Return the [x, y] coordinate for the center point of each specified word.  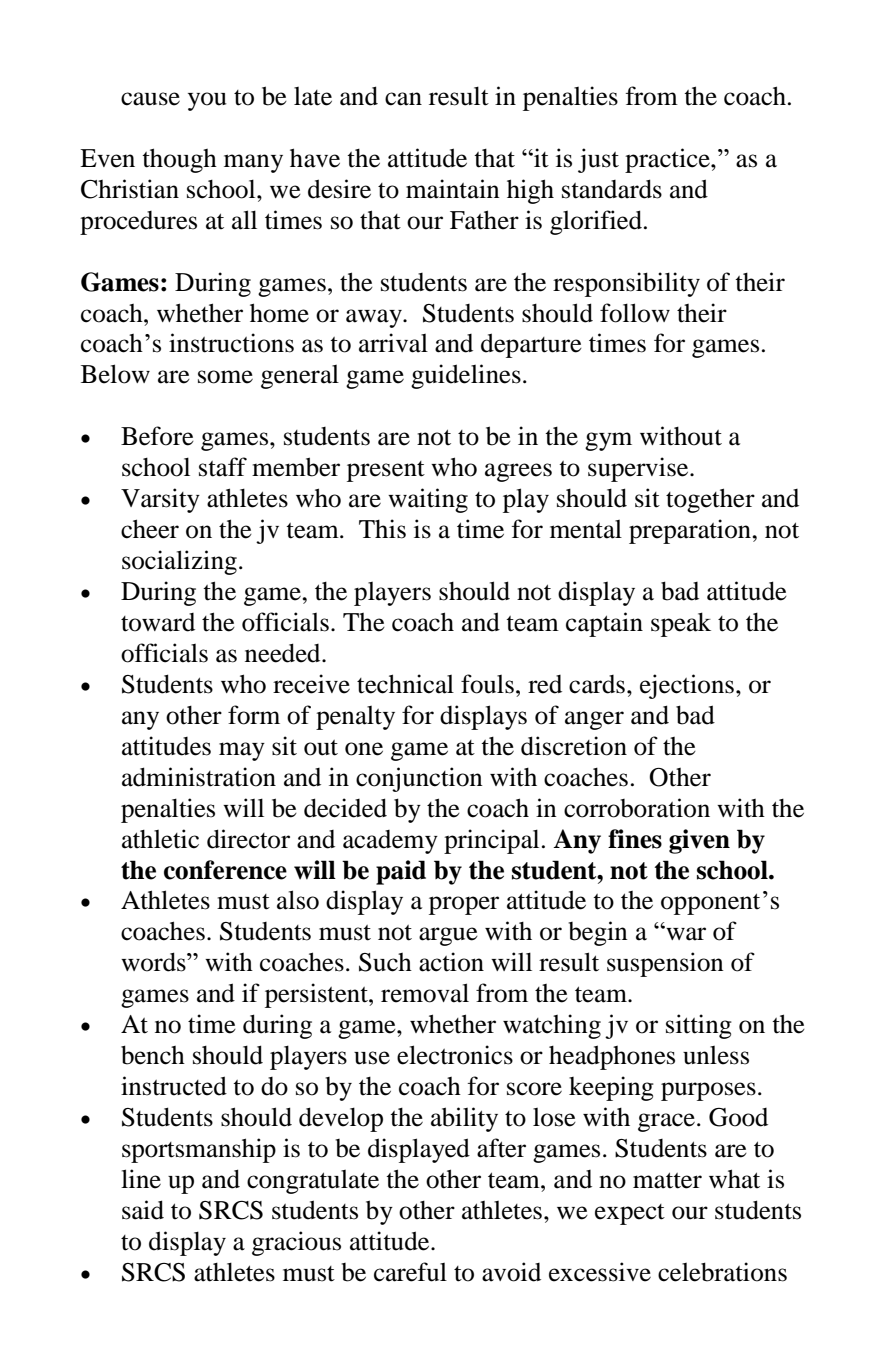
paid [401, 872]
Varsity [160, 500]
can [403, 99]
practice [668, 160]
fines [635, 839]
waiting [428, 500]
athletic [160, 839]
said [143, 1210]
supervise [639, 469]
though [179, 160]
